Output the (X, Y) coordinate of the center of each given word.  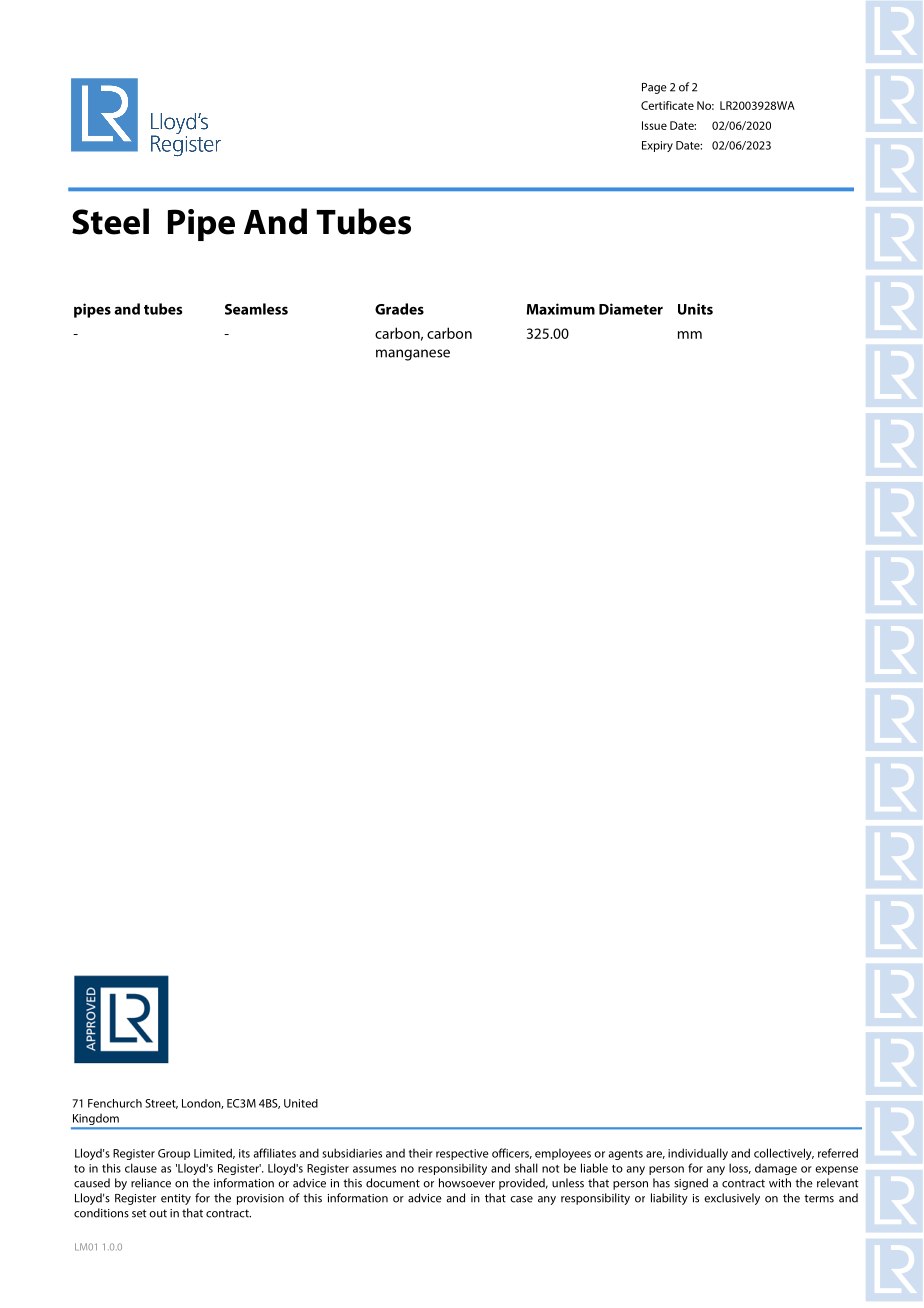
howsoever (467, 1183)
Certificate (667, 105)
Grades (399, 309)
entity (176, 1199)
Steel (110, 221)
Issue (654, 125)
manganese (413, 355)
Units (695, 309)
